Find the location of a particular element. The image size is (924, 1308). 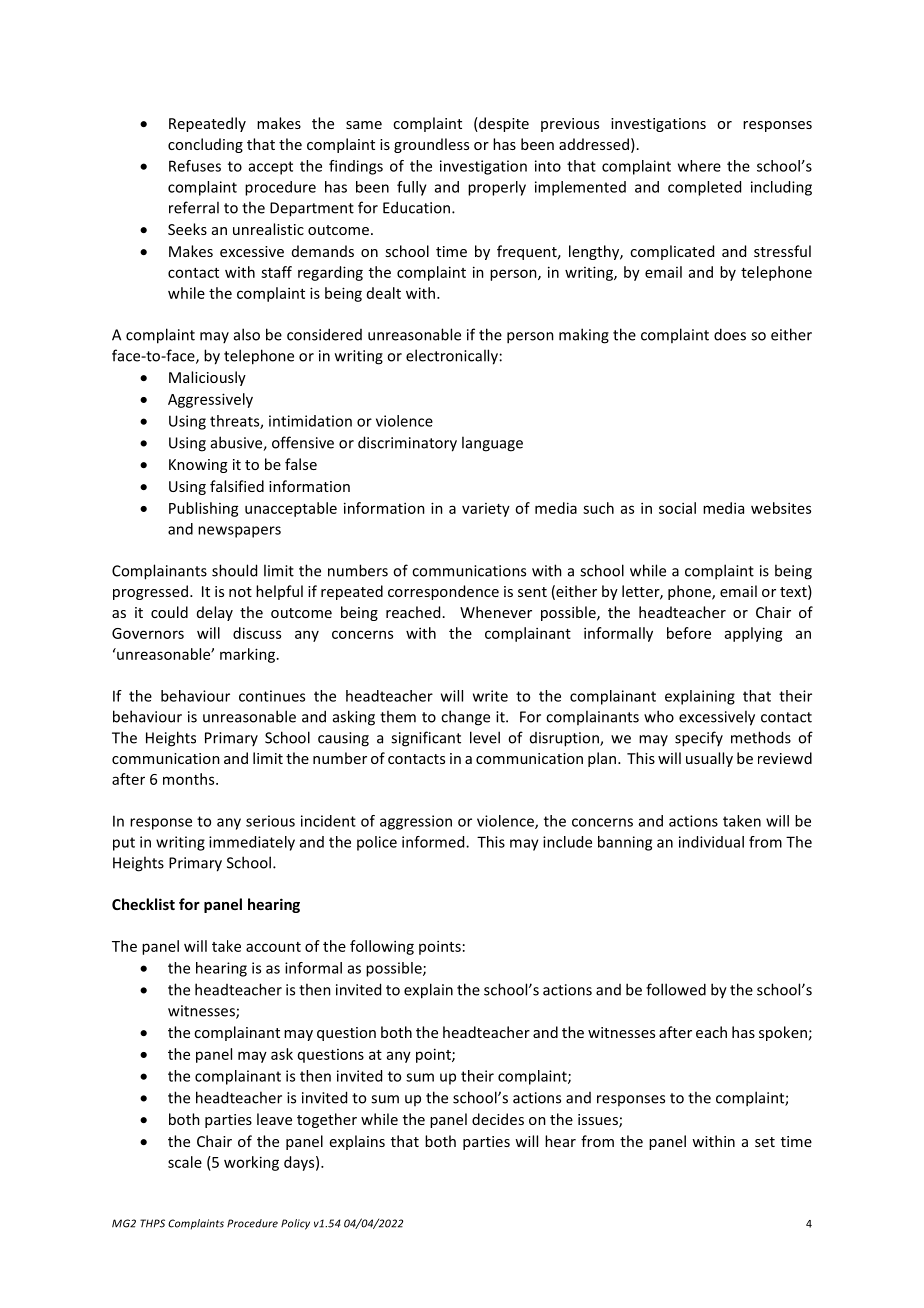

set is located at coordinates (765, 1142).
